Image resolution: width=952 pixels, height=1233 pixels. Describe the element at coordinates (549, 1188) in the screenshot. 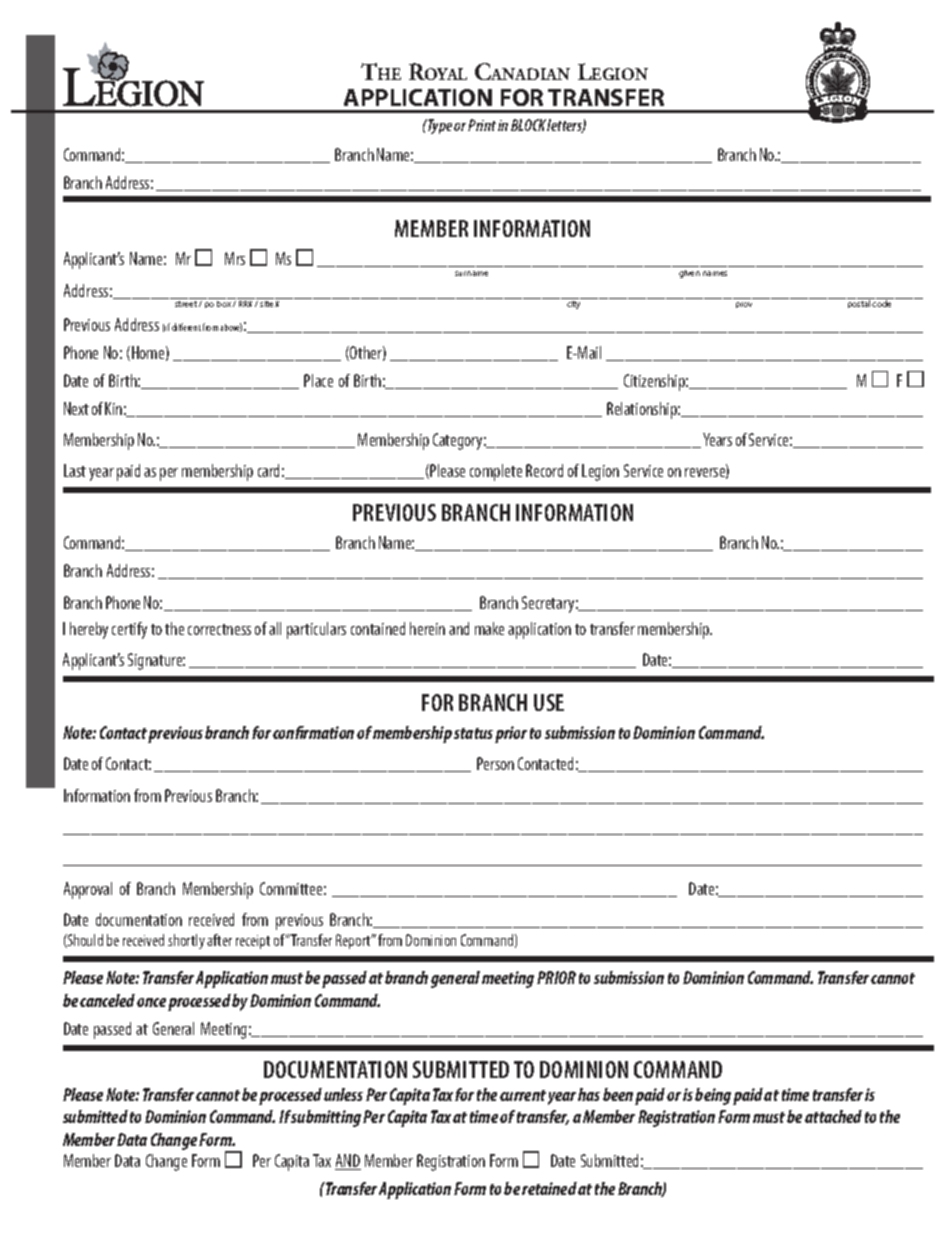

I see `retained` at that location.
